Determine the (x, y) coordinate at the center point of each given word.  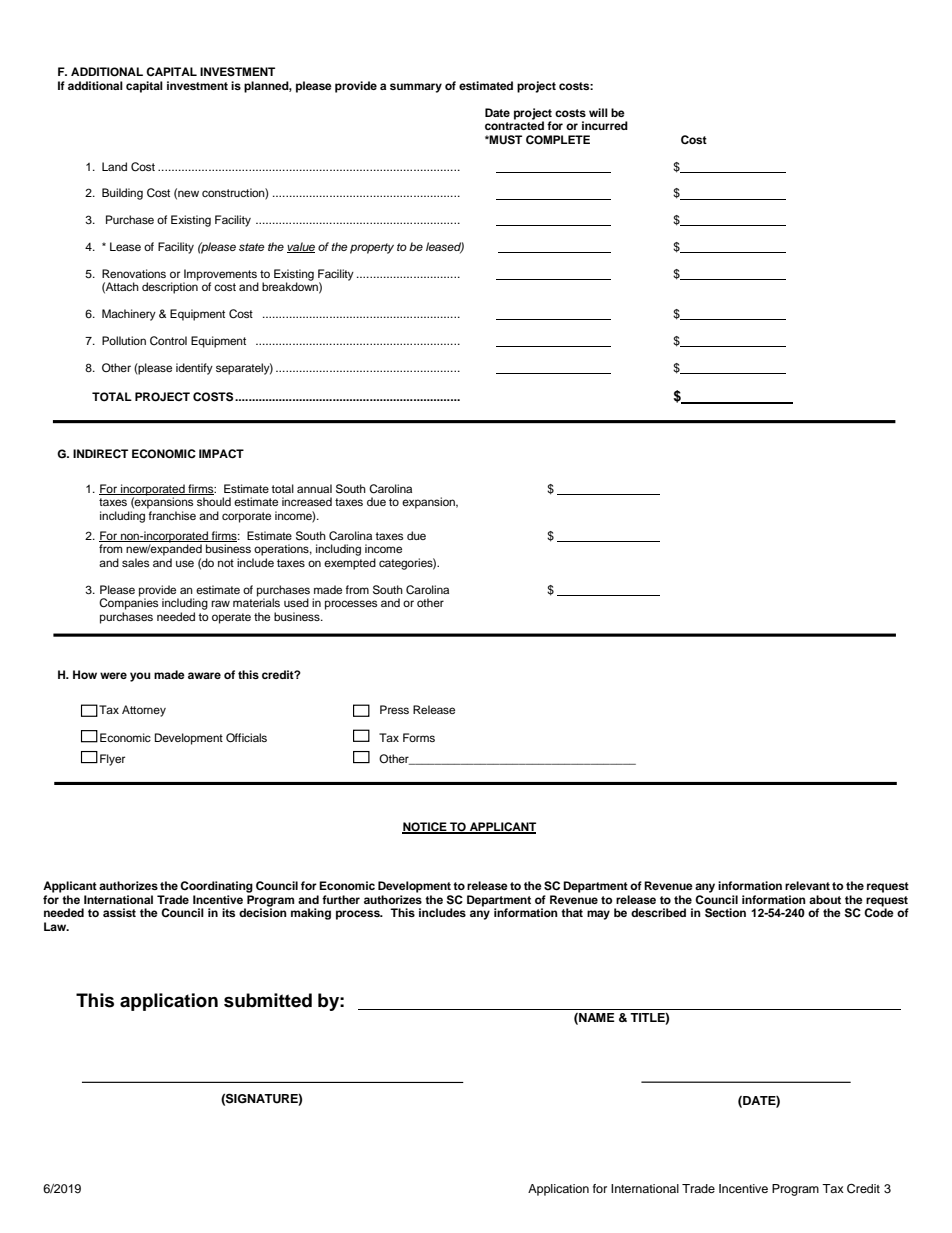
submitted (268, 1000)
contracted (514, 124)
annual (314, 488)
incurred (605, 125)
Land (114, 166)
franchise (172, 515)
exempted (350, 564)
